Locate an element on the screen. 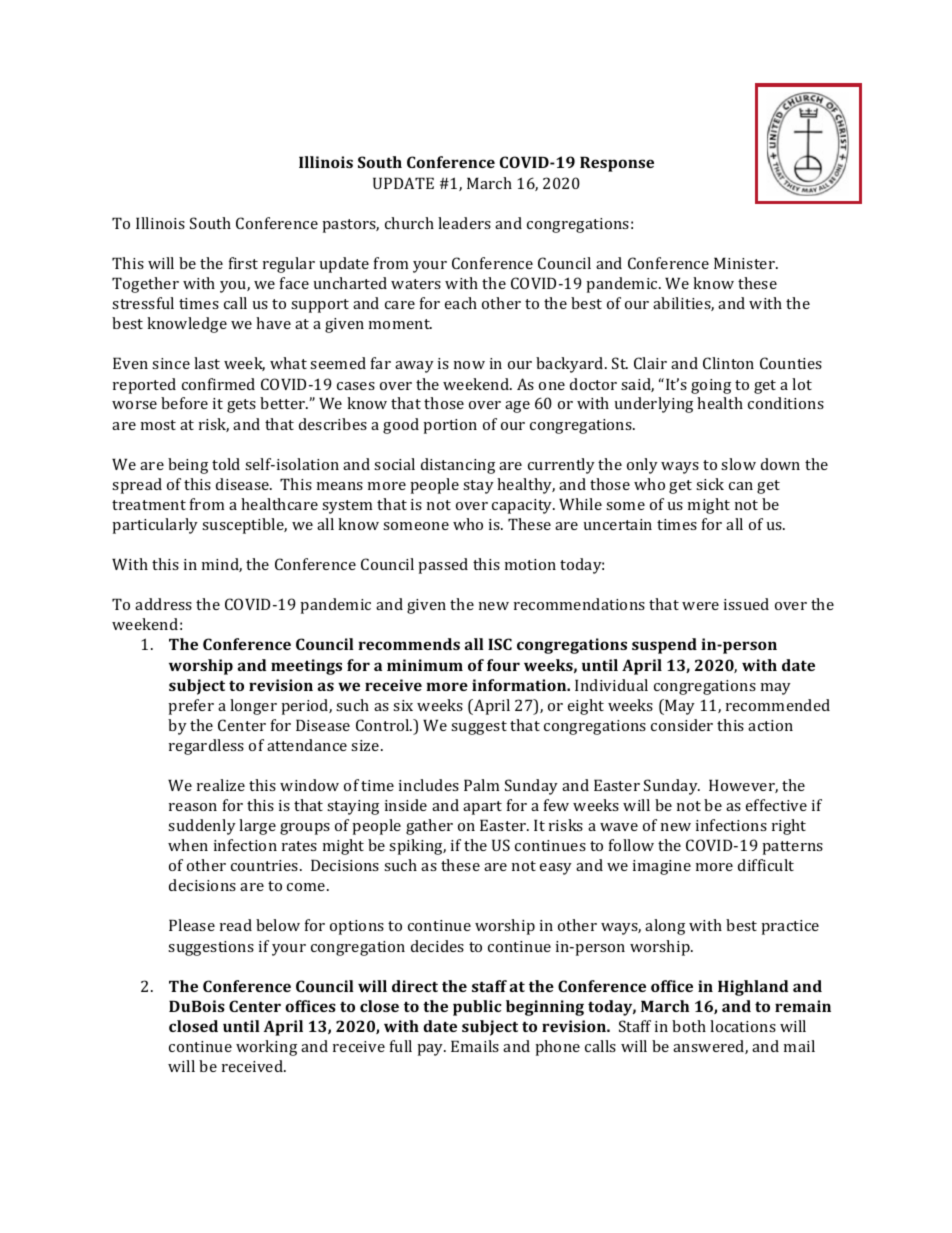  issued is located at coordinates (746, 604).
